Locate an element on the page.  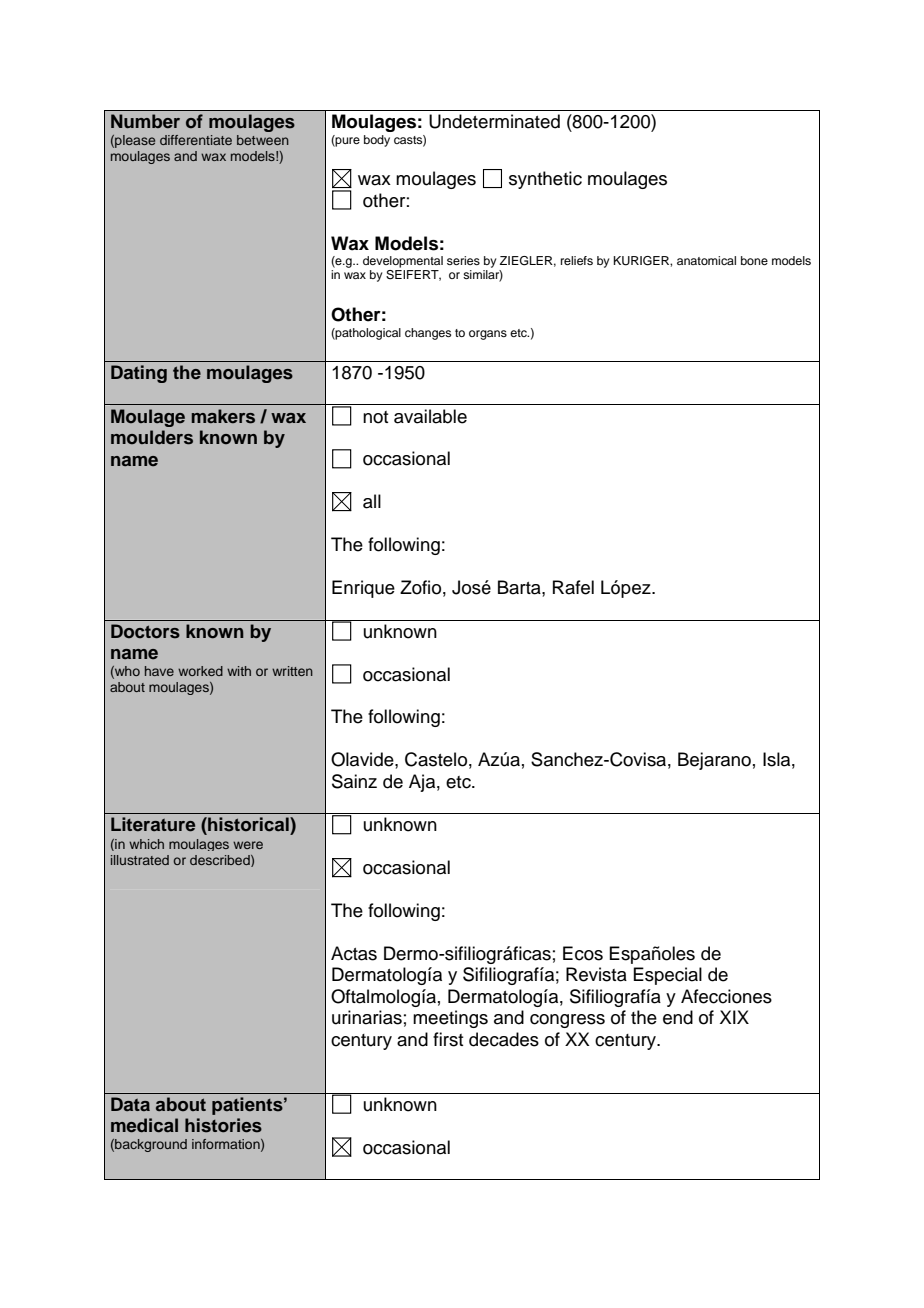
worked is located at coordinates (200, 671).
